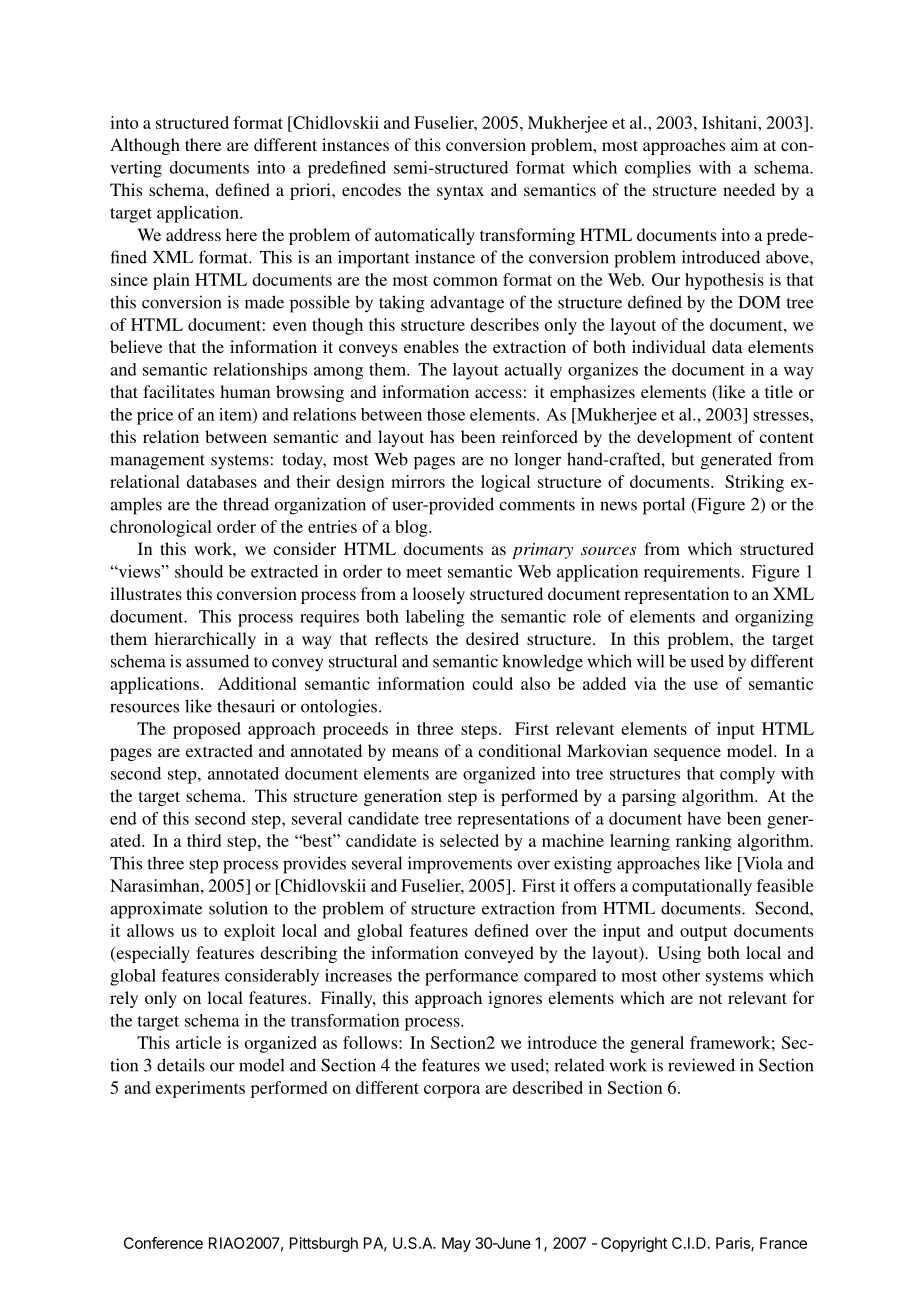 This document has height=1308, width=924. What do you see at coordinates (163, 1243) in the document?
I see `Conference` at bounding box center [163, 1243].
